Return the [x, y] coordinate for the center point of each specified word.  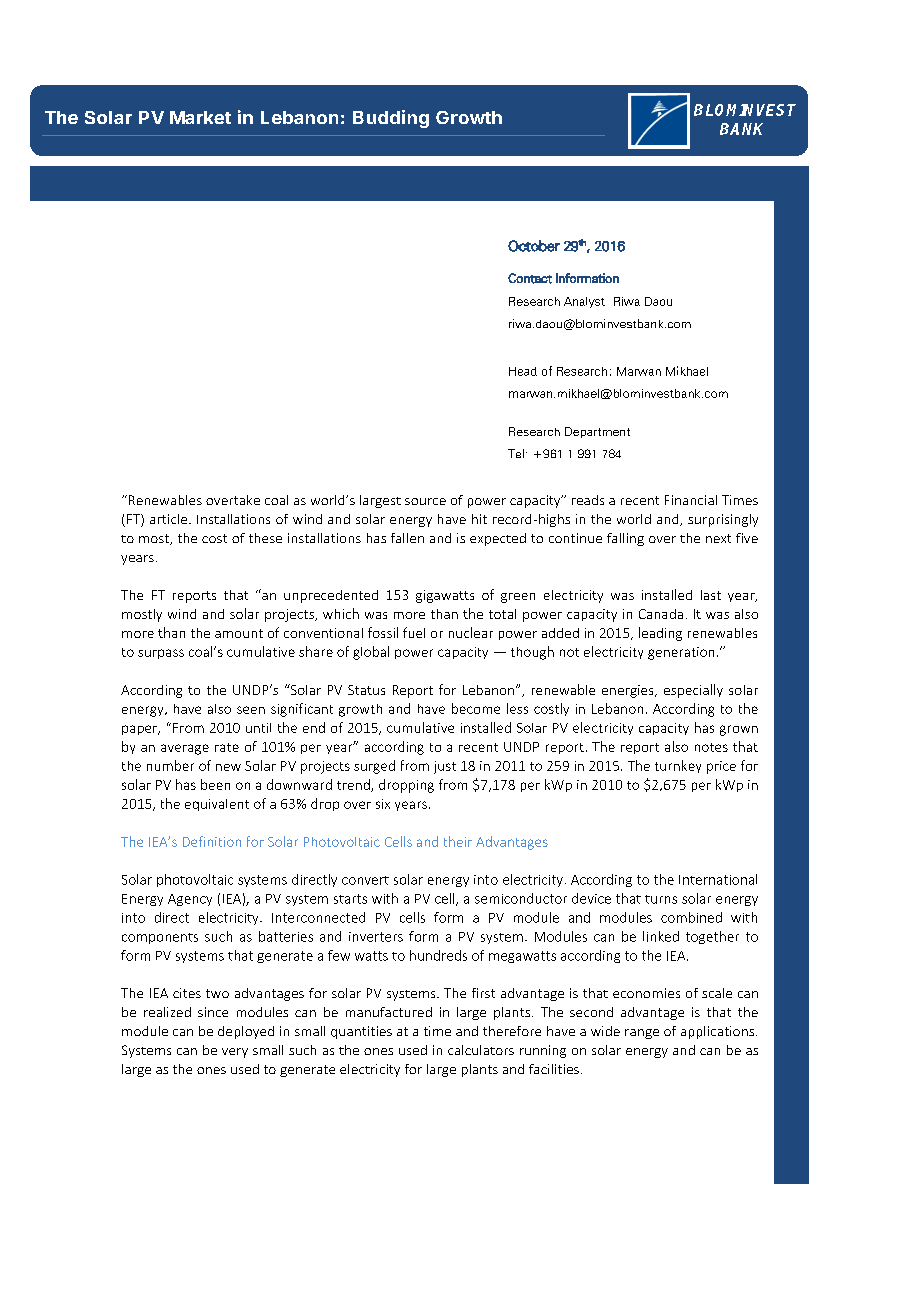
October [534, 246]
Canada [661, 614]
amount [239, 633]
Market [200, 117]
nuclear [471, 632]
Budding [391, 119]
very [235, 1053]
